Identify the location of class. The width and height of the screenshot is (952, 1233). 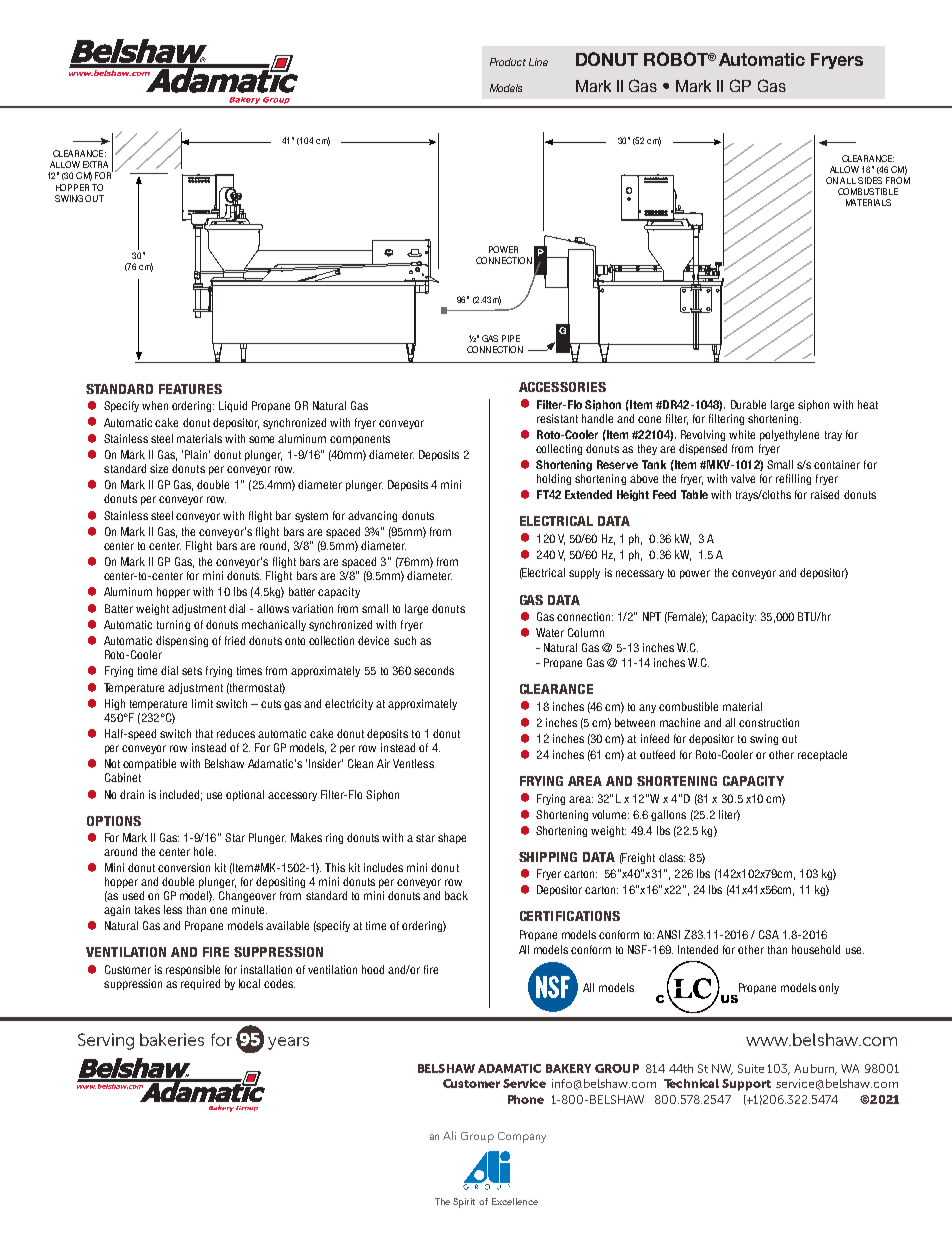
(672, 857).
